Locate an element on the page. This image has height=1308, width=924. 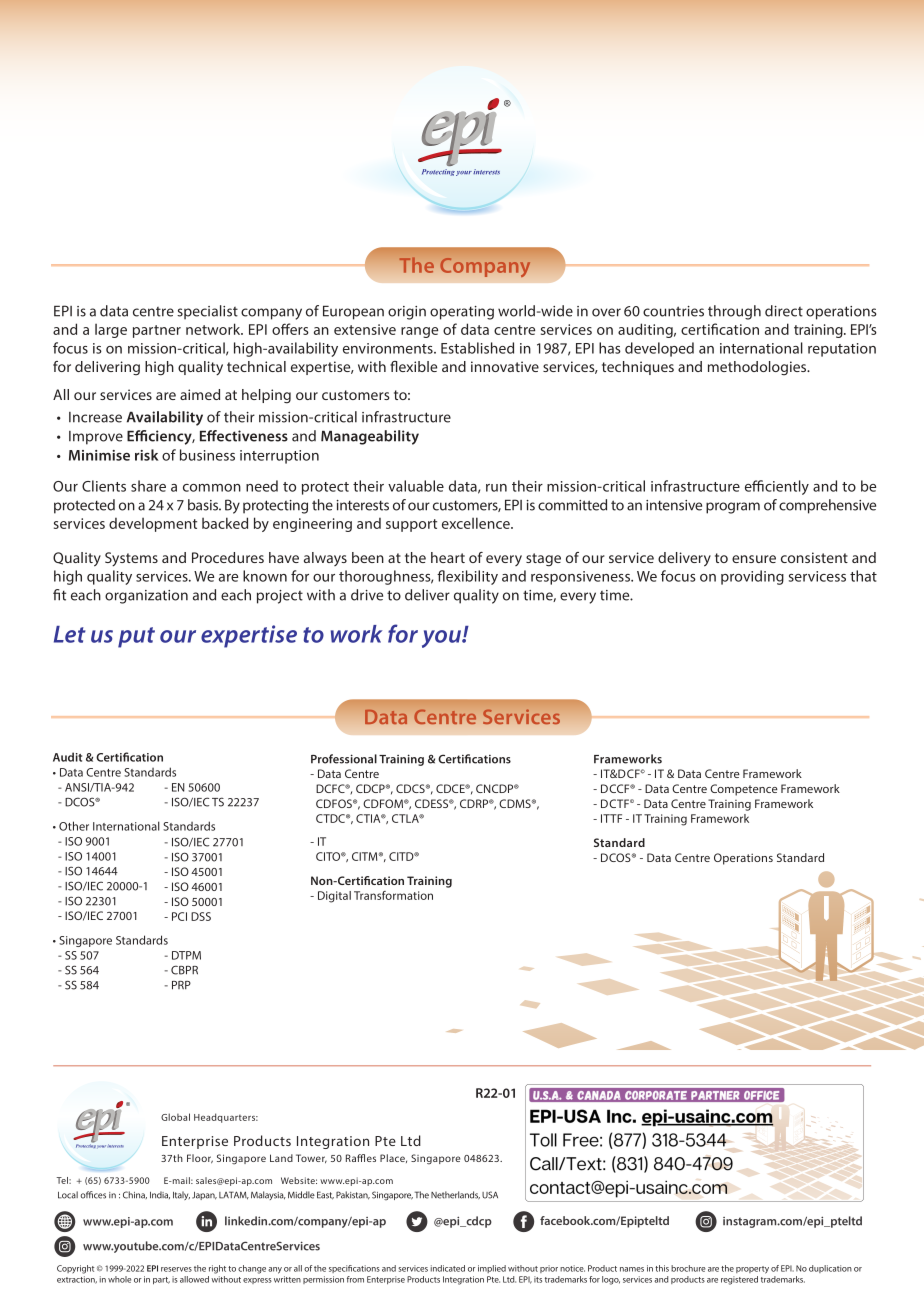
large is located at coordinates (111, 331).
